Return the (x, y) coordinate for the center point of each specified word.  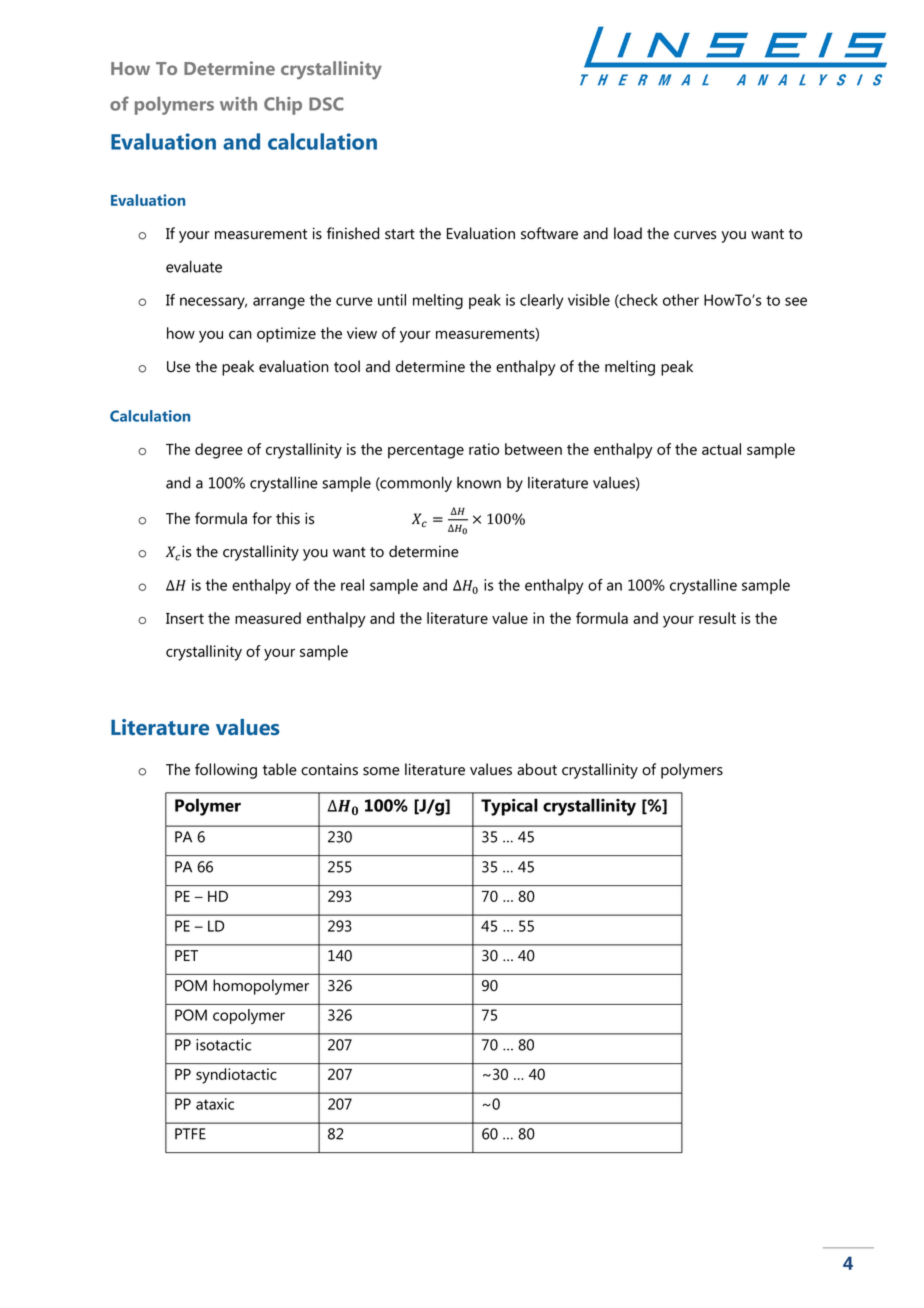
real (352, 585)
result (717, 618)
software (549, 233)
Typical (509, 807)
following (226, 771)
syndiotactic (236, 1076)
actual (721, 449)
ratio (484, 449)
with (238, 104)
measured (268, 618)
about (537, 769)
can (240, 334)
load (628, 233)
